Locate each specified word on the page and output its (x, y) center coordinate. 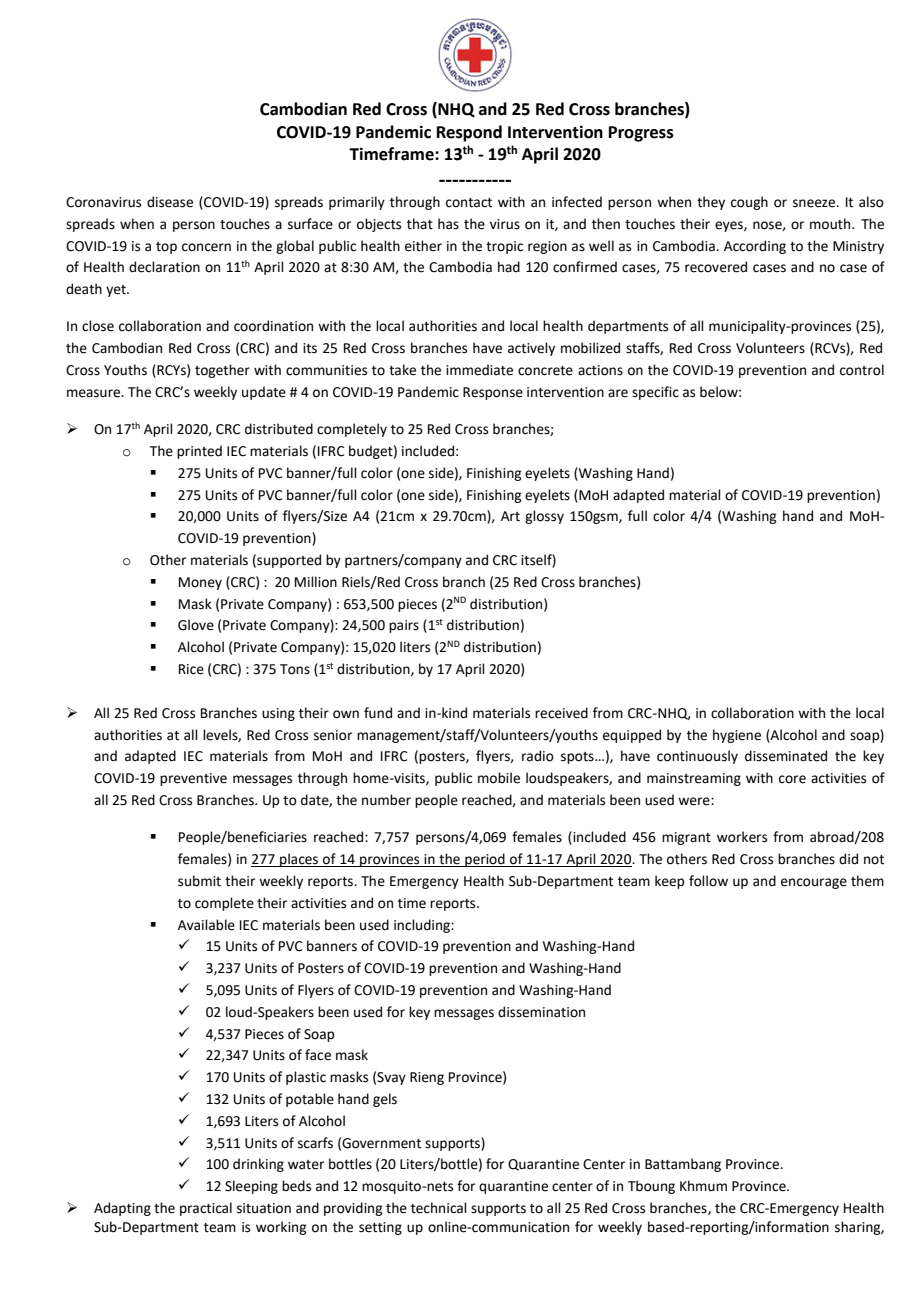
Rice (191, 669)
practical (206, 1209)
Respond (469, 133)
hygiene (737, 736)
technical (439, 1208)
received (561, 713)
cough (749, 203)
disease (170, 202)
